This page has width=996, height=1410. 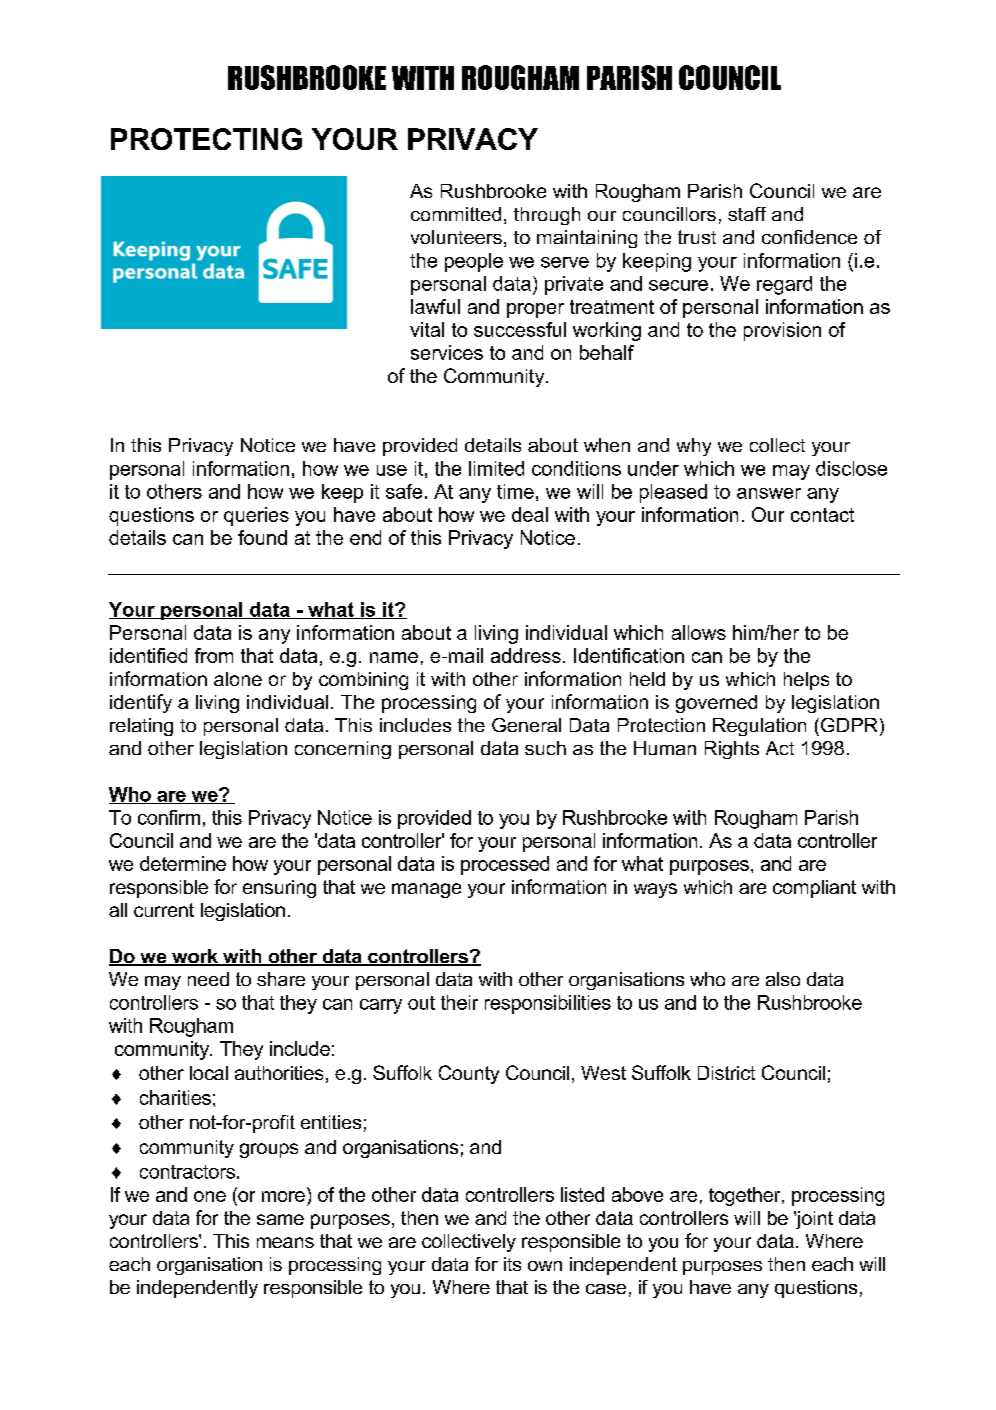 What do you see at coordinates (262, 537) in the page?
I see `found` at bounding box center [262, 537].
